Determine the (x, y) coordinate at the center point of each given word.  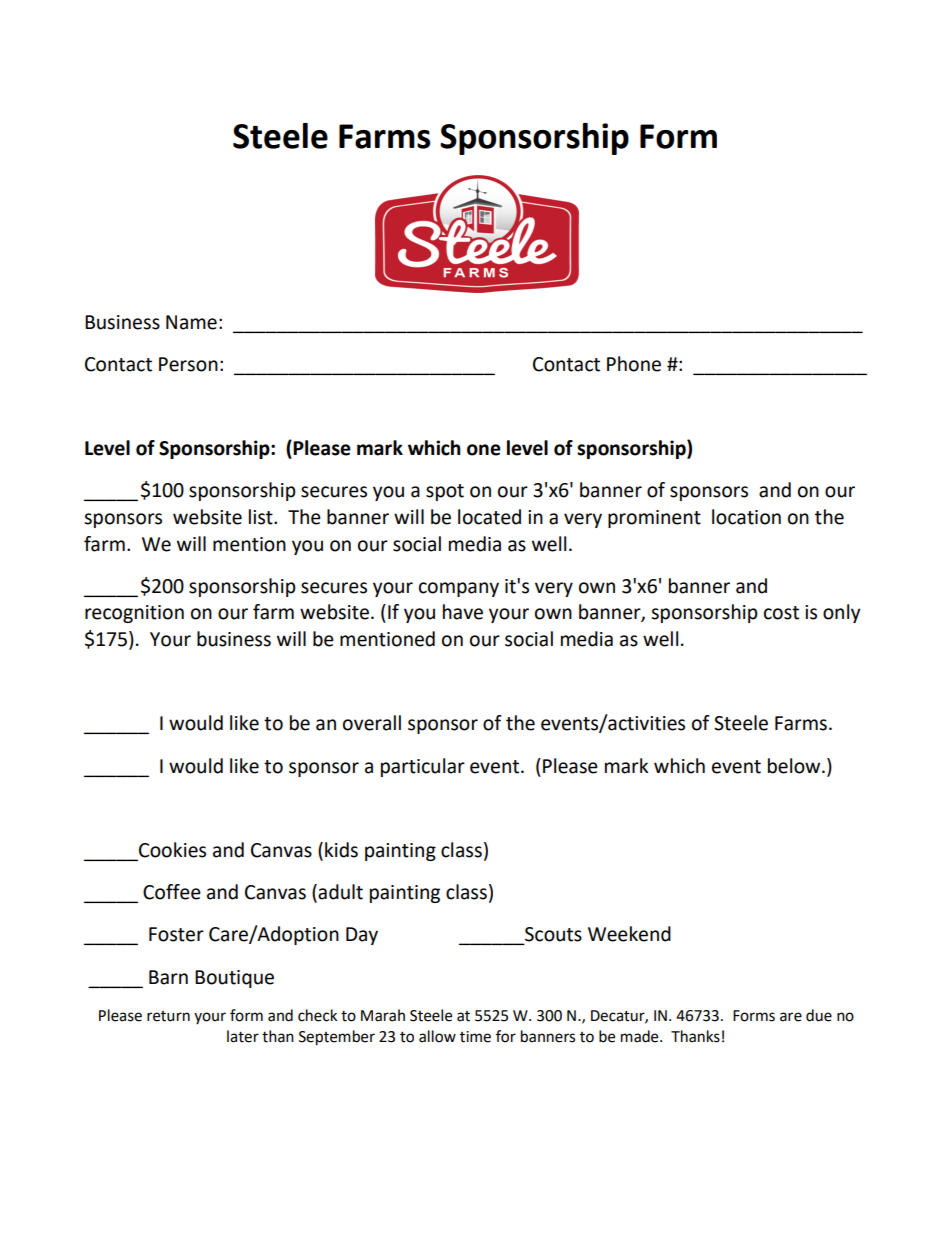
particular (423, 767)
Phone (634, 364)
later (243, 1036)
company (459, 589)
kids (341, 850)
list (262, 517)
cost (781, 613)
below (795, 766)
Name (191, 322)
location (746, 517)
